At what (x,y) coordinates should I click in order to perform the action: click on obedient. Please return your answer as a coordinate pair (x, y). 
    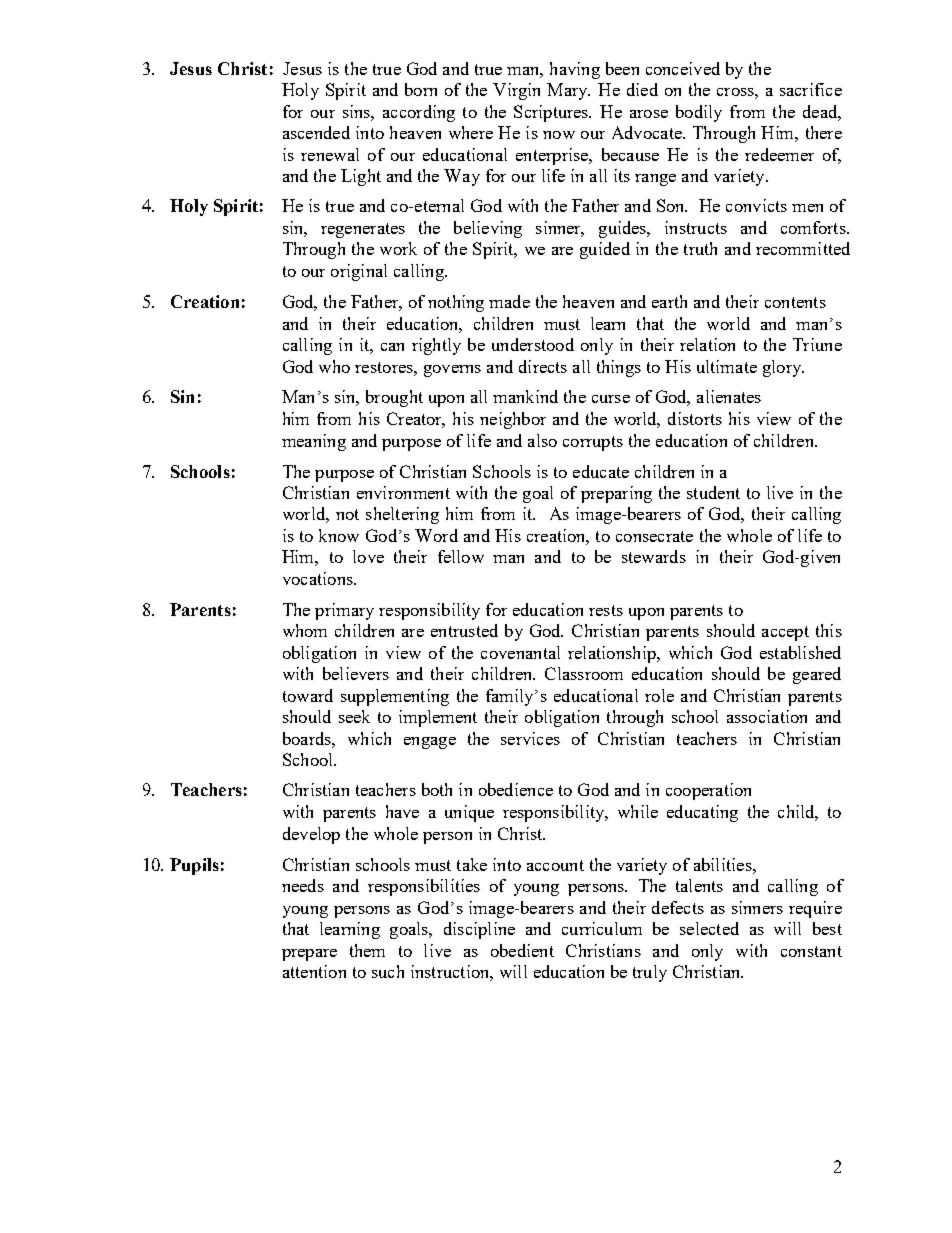
    Looking at the image, I should click on (522, 950).
